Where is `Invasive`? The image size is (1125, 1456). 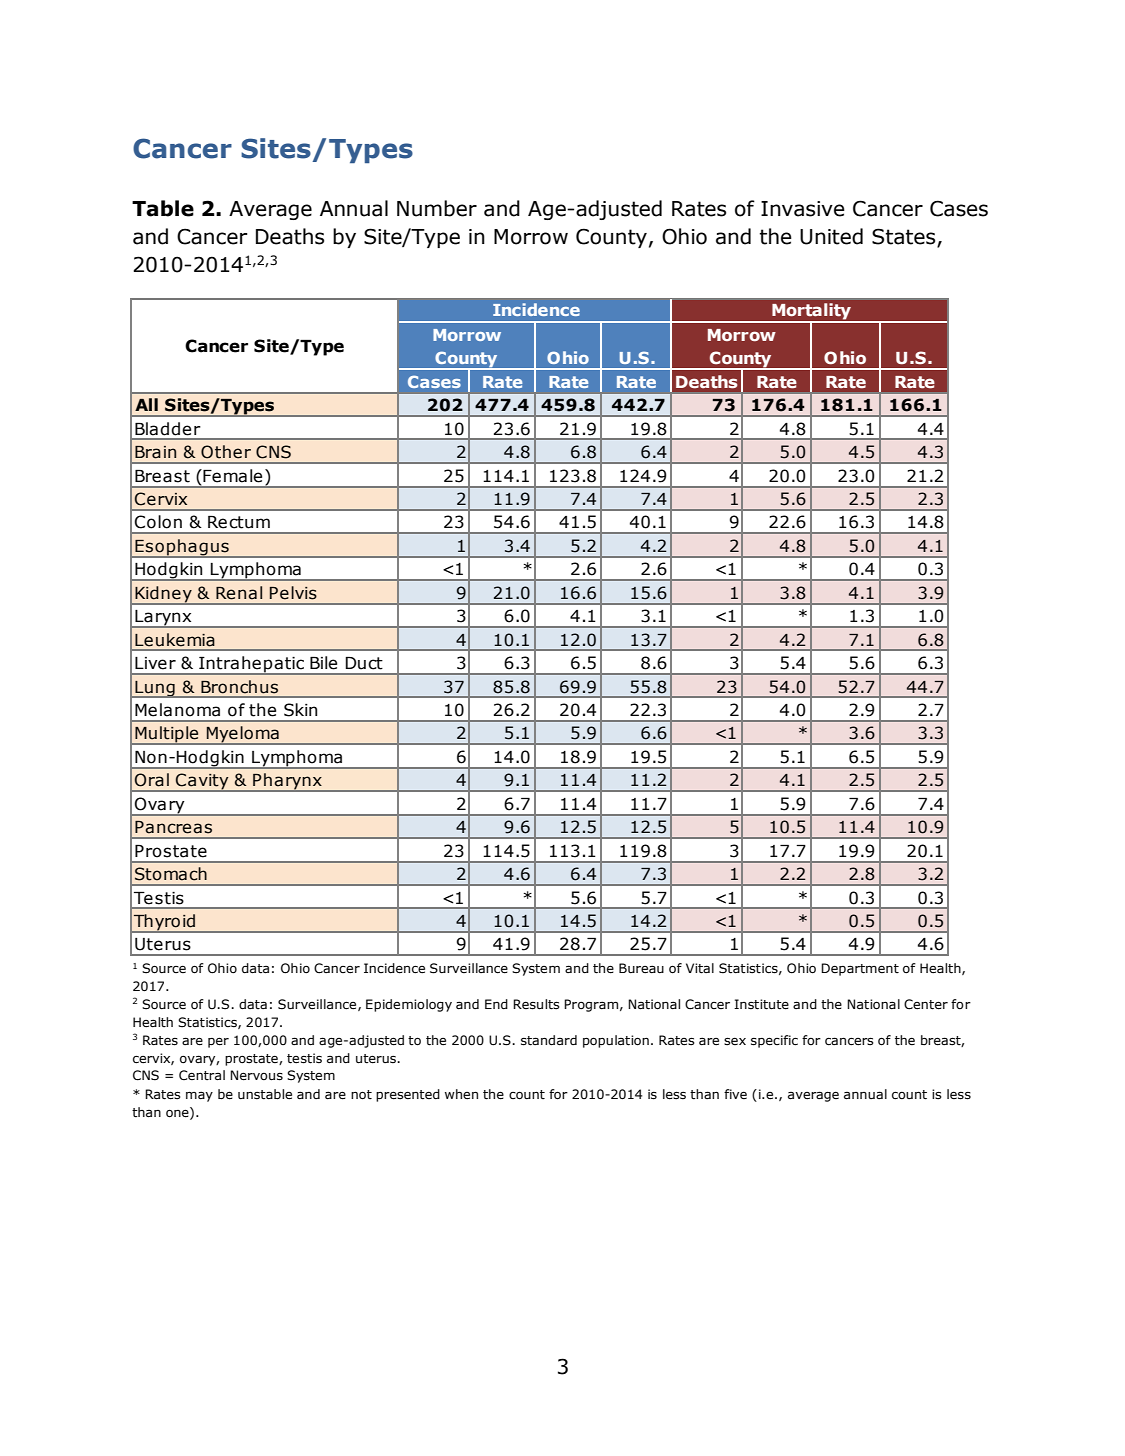 Invasive is located at coordinates (803, 209).
